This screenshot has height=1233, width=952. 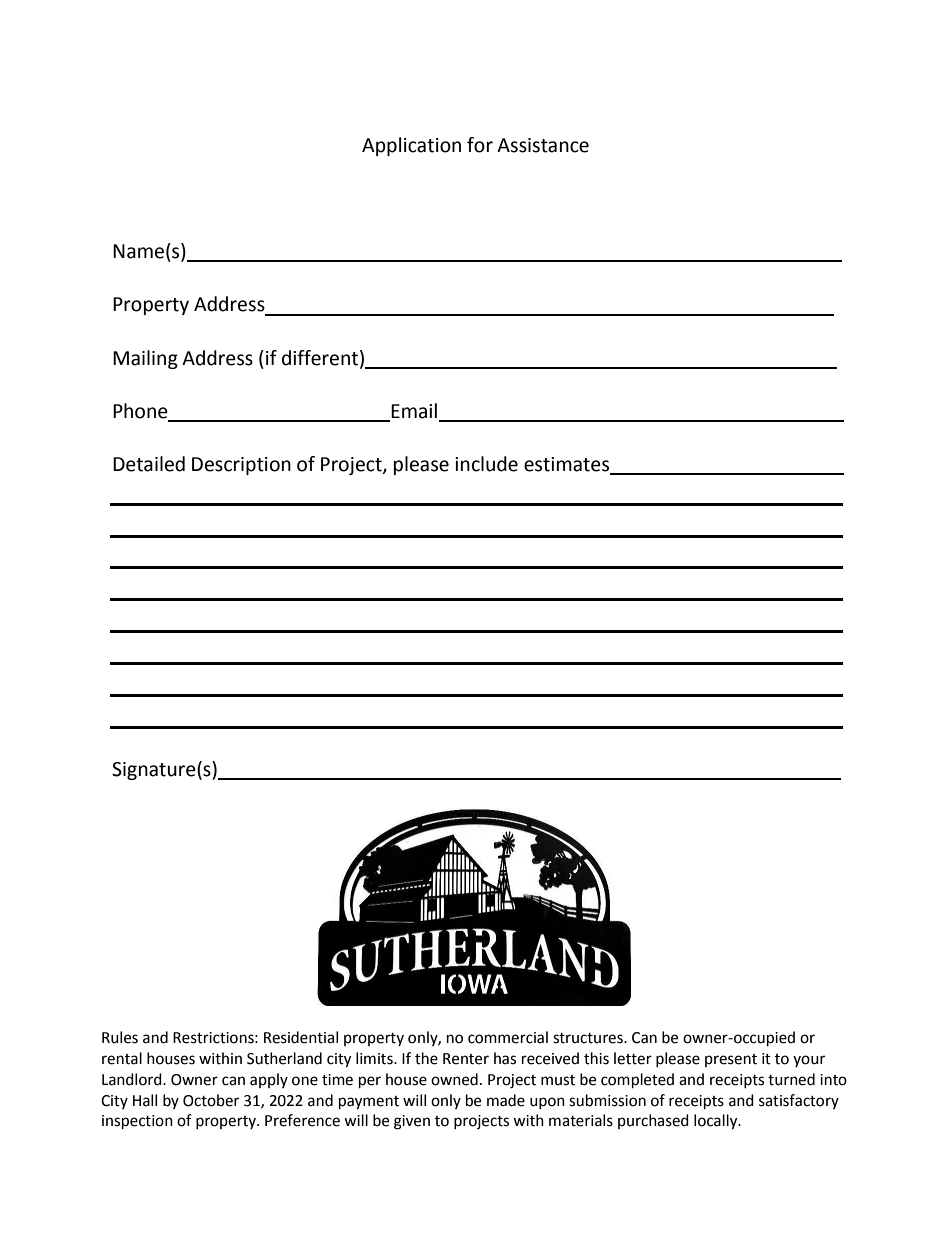 I want to click on October, so click(x=211, y=1100).
